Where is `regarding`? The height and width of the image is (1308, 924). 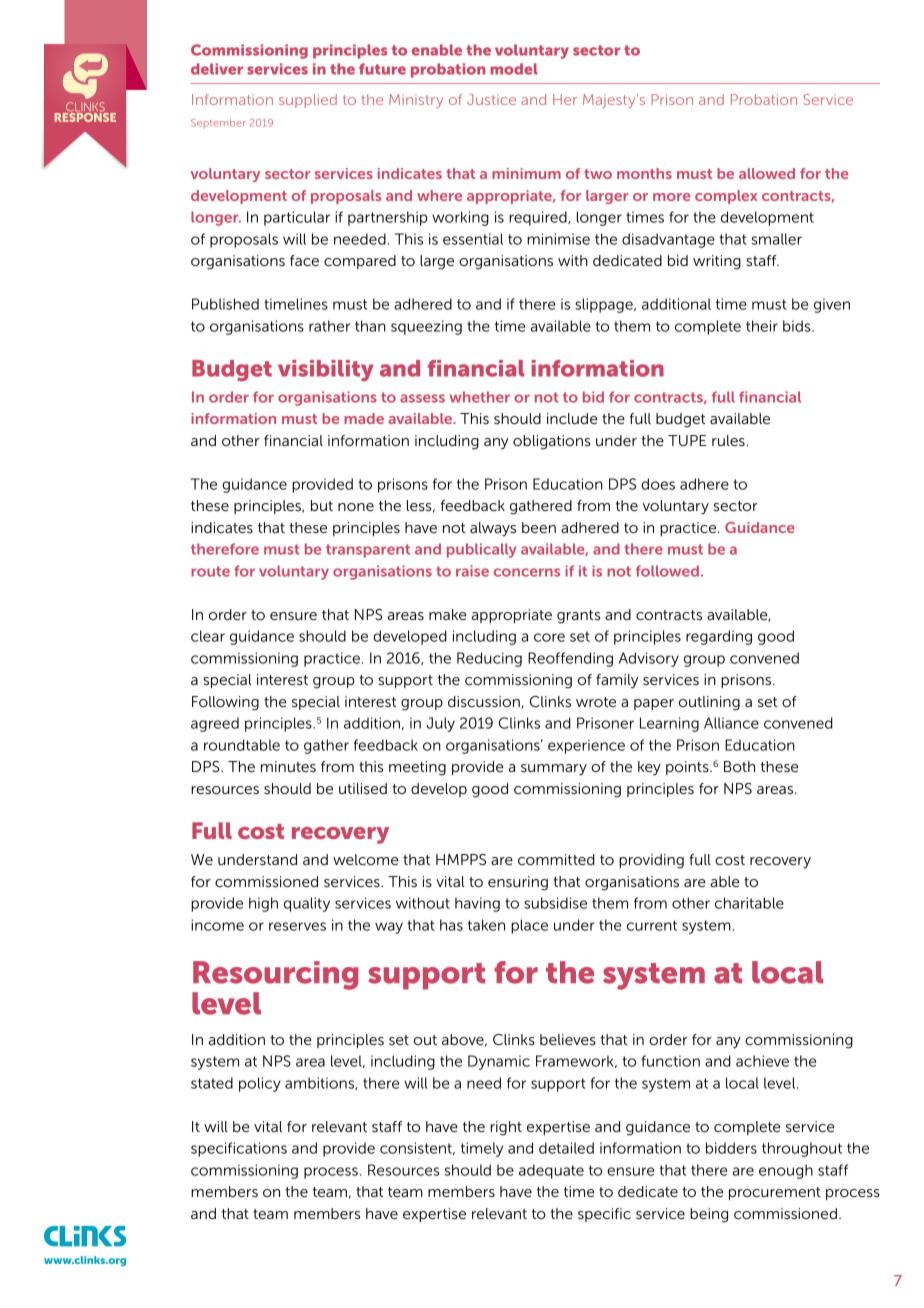 regarding is located at coordinates (719, 637).
